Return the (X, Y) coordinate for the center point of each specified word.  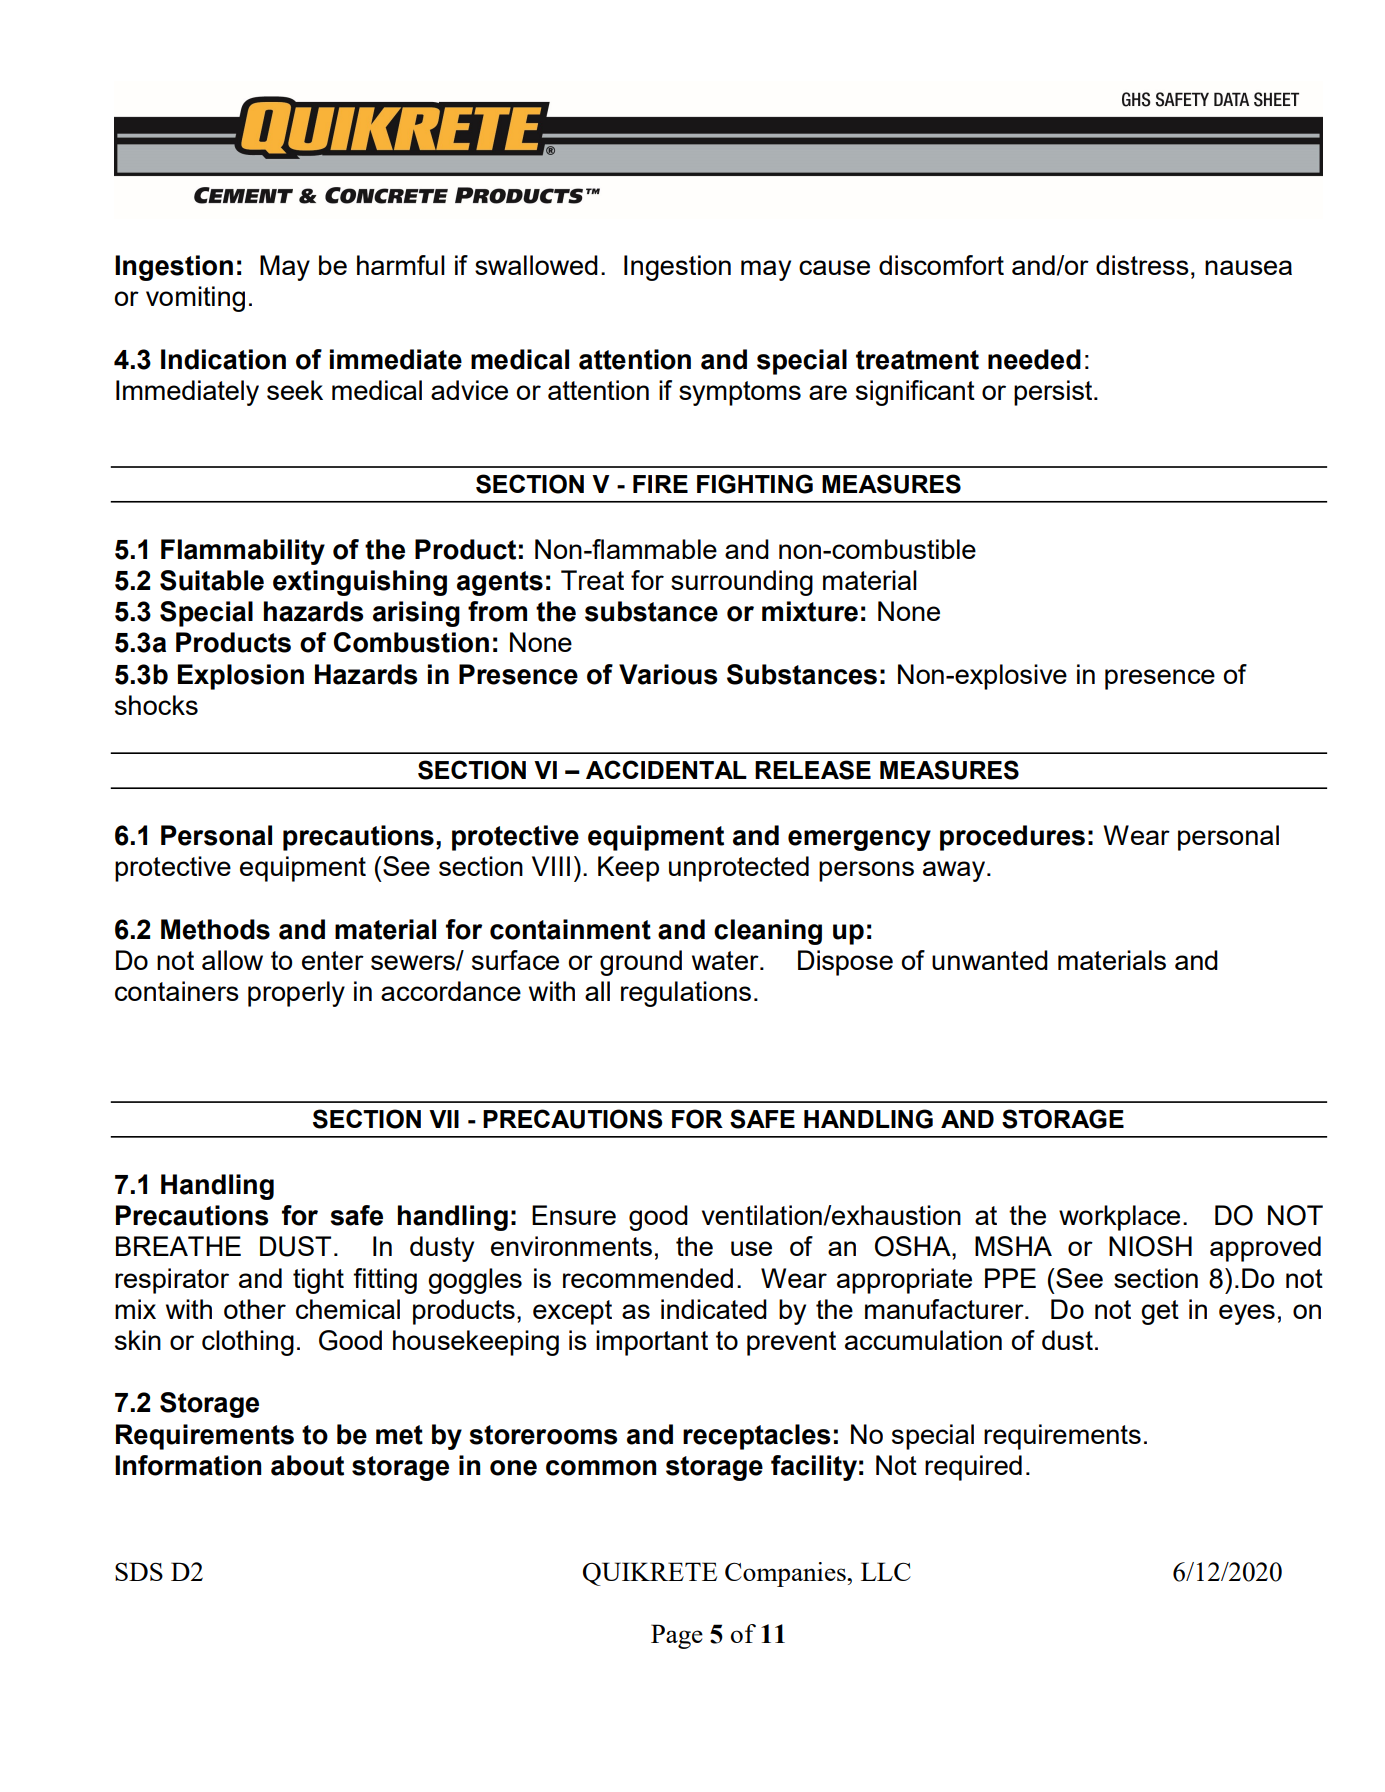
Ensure (574, 1215)
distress (1142, 265)
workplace (1119, 1218)
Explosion (241, 677)
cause (834, 267)
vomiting (195, 299)
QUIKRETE (650, 1574)
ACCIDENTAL (666, 769)
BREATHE (178, 1246)
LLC (886, 1571)
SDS (139, 1571)
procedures (1012, 838)
